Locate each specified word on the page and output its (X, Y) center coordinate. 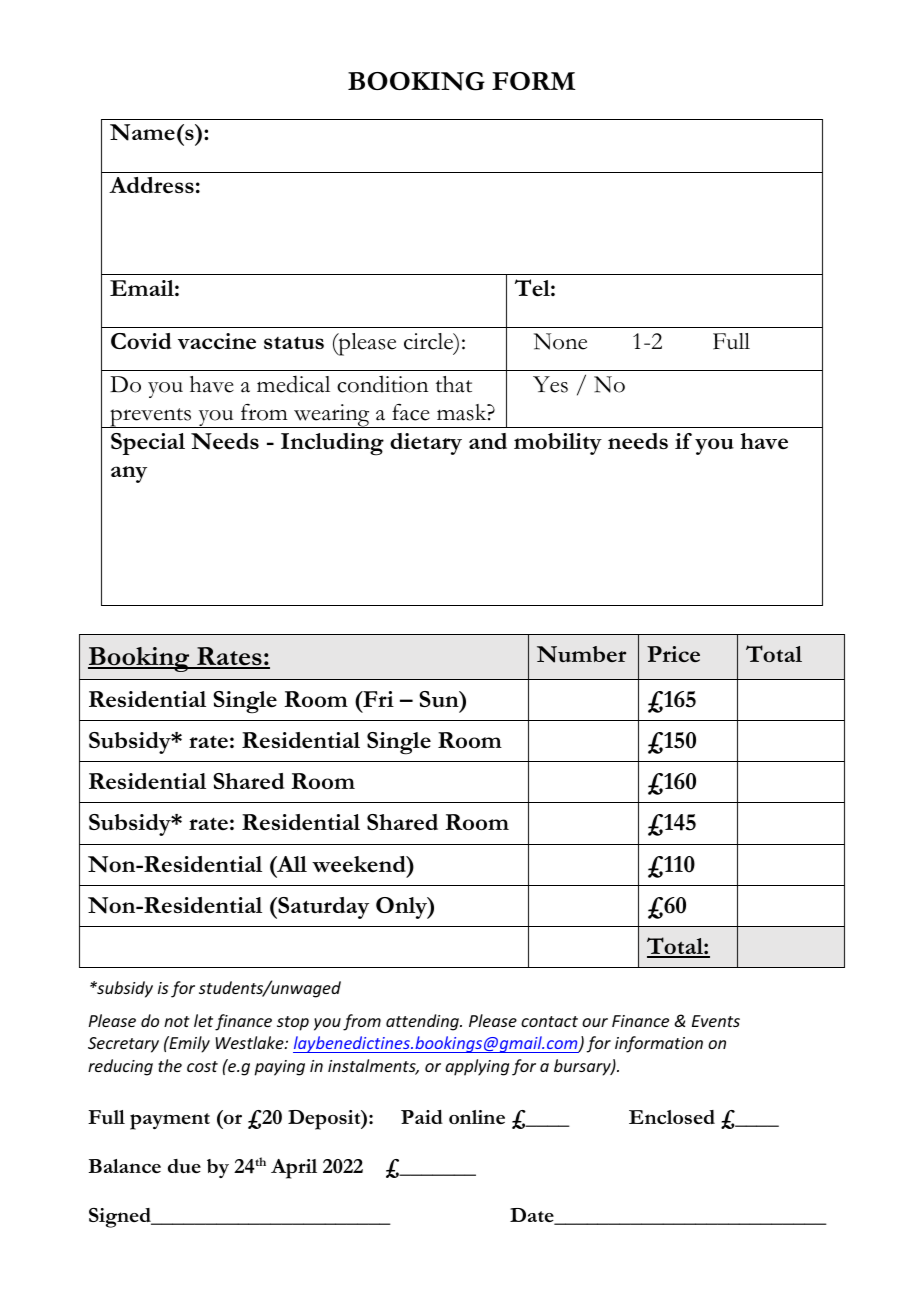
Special (148, 444)
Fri (377, 699)
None (560, 341)
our (595, 1022)
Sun (440, 699)
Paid (422, 1117)
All (291, 864)
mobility (558, 444)
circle (430, 342)
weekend (360, 864)
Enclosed (672, 1117)
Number (581, 654)
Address (151, 185)
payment (170, 1121)
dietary (426, 444)
